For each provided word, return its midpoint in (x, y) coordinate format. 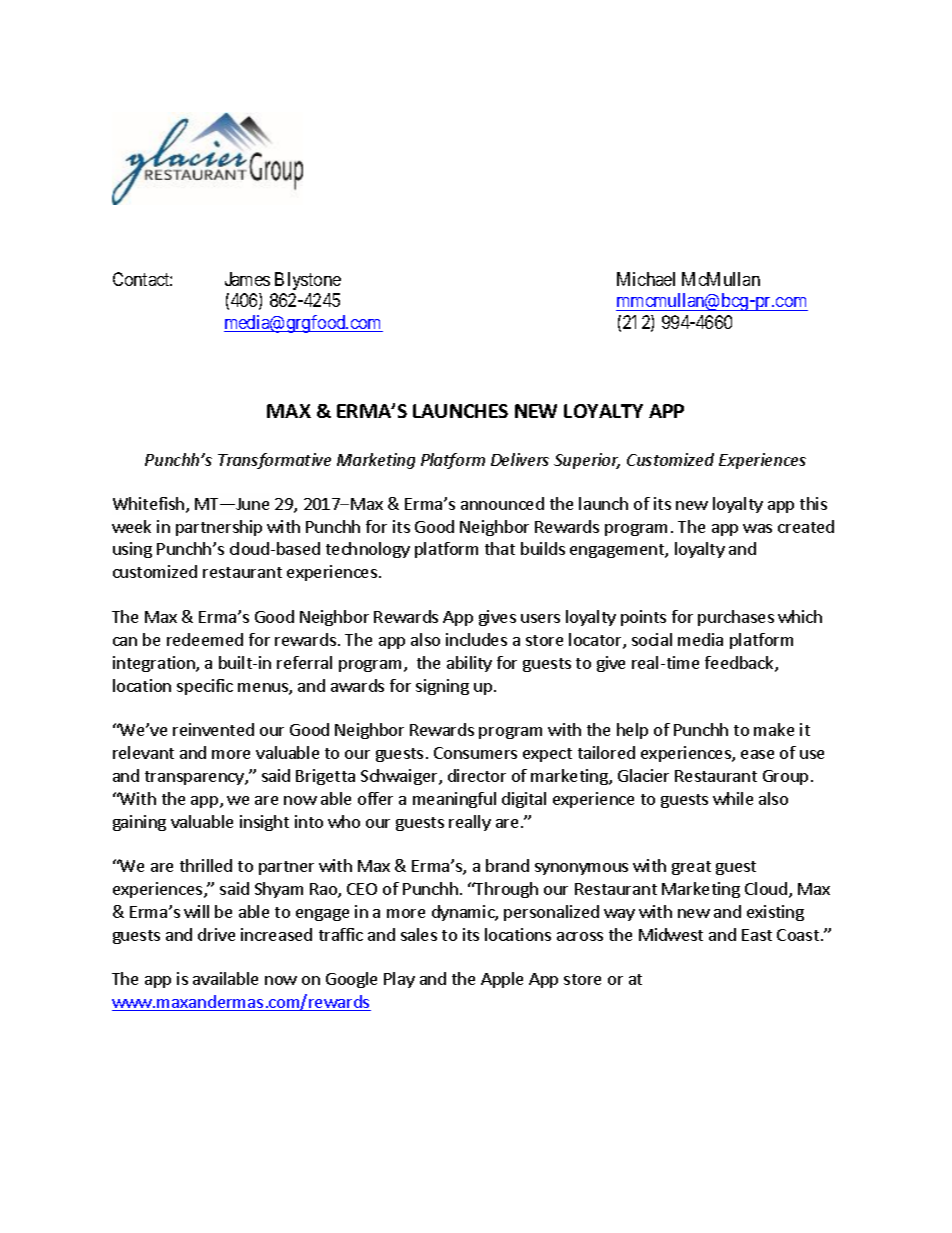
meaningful (454, 800)
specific (205, 687)
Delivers (520, 459)
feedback (740, 664)
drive (216, 934)
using (132, 550)
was (757, 528)
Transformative (274, 461)
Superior (587, 461)
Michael (646, 279)
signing (442, 687)
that (500, 548)
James (247, 279)
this (813, 503)
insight (264, 823)
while (733, 798)
